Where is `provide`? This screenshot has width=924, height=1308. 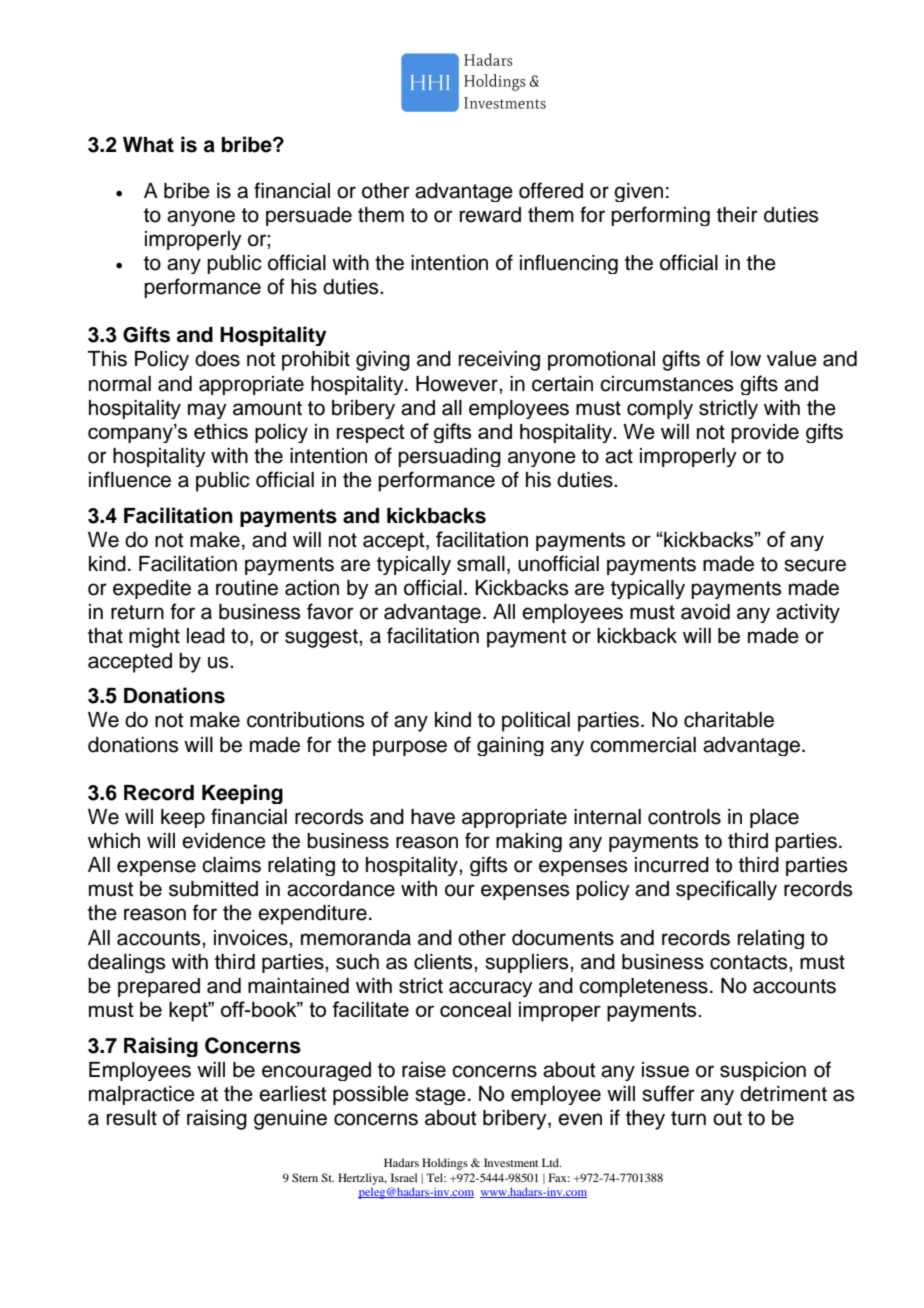
provide is located at coordinates (765, 433).
